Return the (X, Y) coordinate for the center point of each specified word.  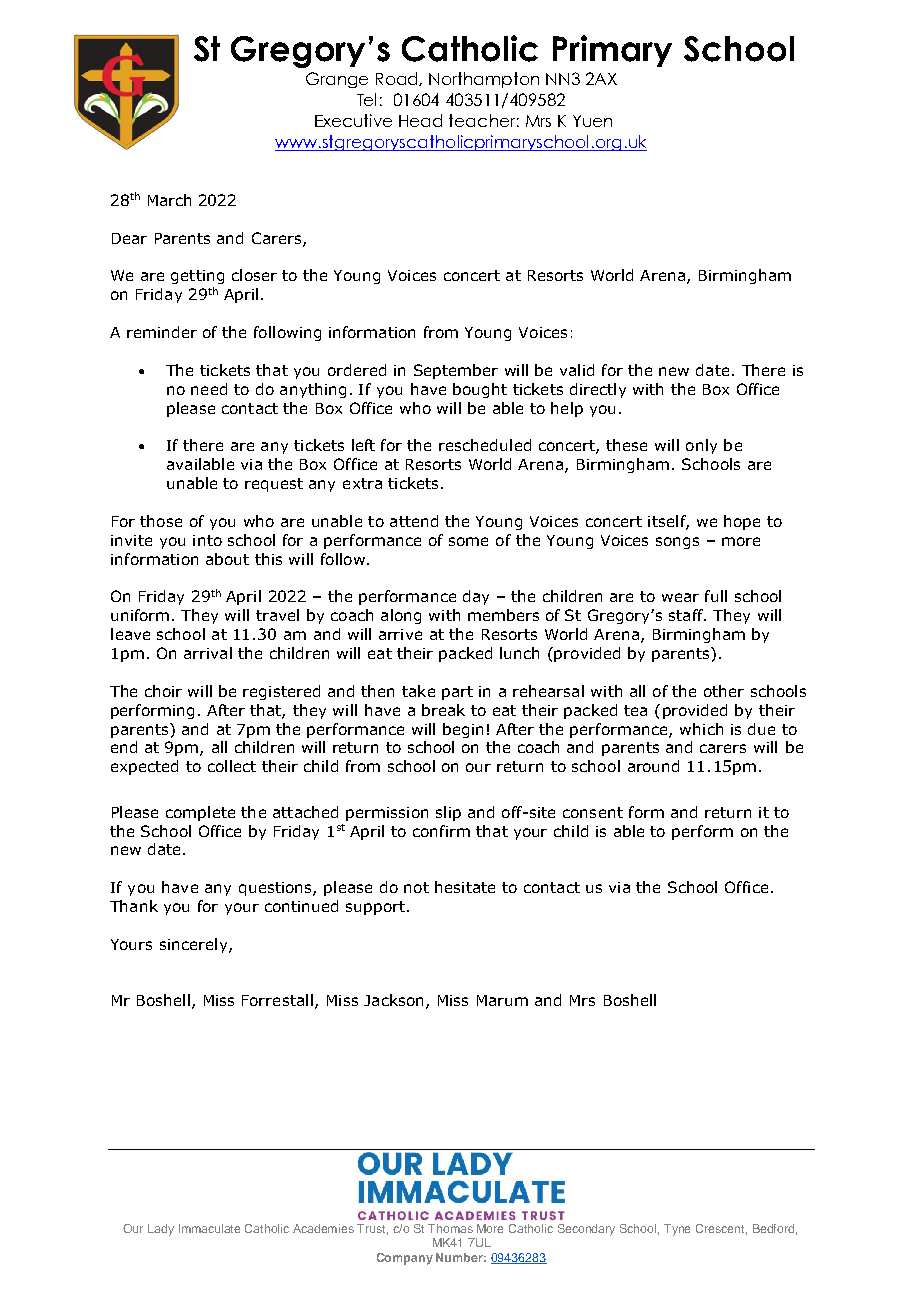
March (169, 200)
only (701, 446)
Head (420, 120)
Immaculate (209, 1228)
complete (200, 813)
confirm (441, 831)
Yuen (592, 121)
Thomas (450, 1228)
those (161, 521)
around (653, 766)
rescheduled (485, 445)
